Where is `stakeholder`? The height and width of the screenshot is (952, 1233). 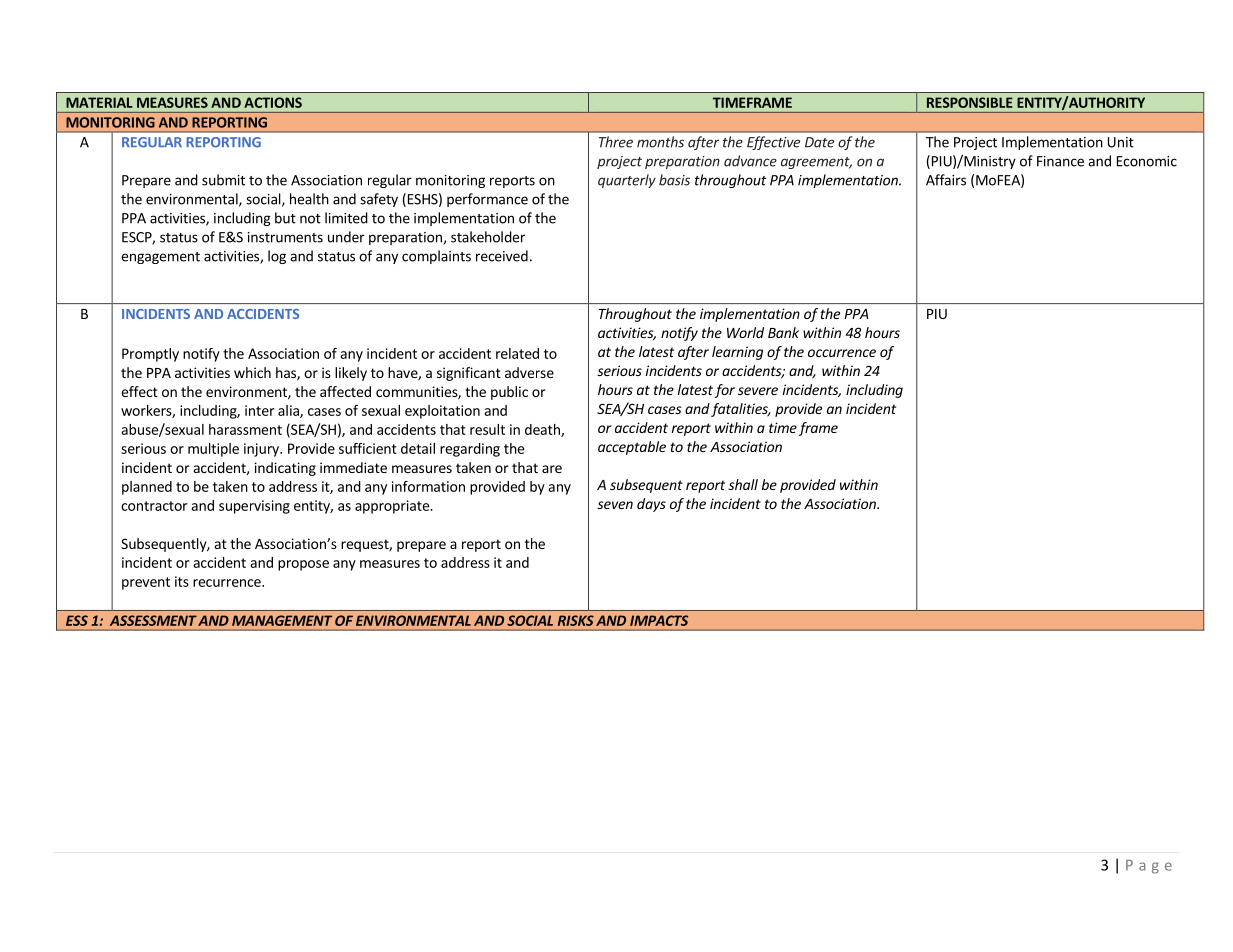 stakeholder is located at coordinates (488, 237).
